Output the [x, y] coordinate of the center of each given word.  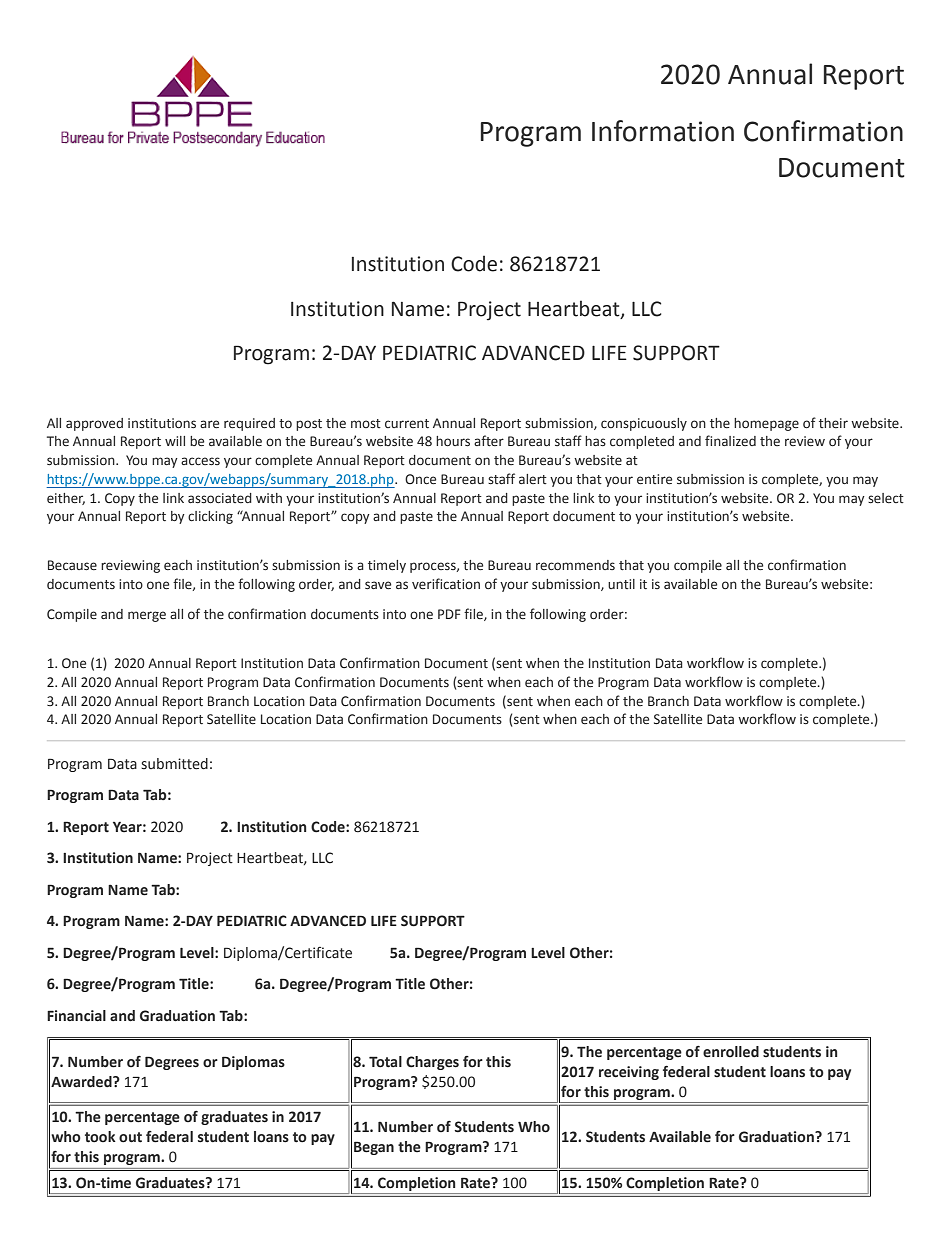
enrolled [731, 1052]
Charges [432, 1063]
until [621, 584]
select [886, 498]
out [130, 1137]
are [209, 424]
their [833, 423]
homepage [766, 424]
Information [663, 131]
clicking [210, 517]
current [407, 423]
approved [94, 424]
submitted [174, 764]
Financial [76, 1016]
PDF [449, 614]
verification [446, 583]
